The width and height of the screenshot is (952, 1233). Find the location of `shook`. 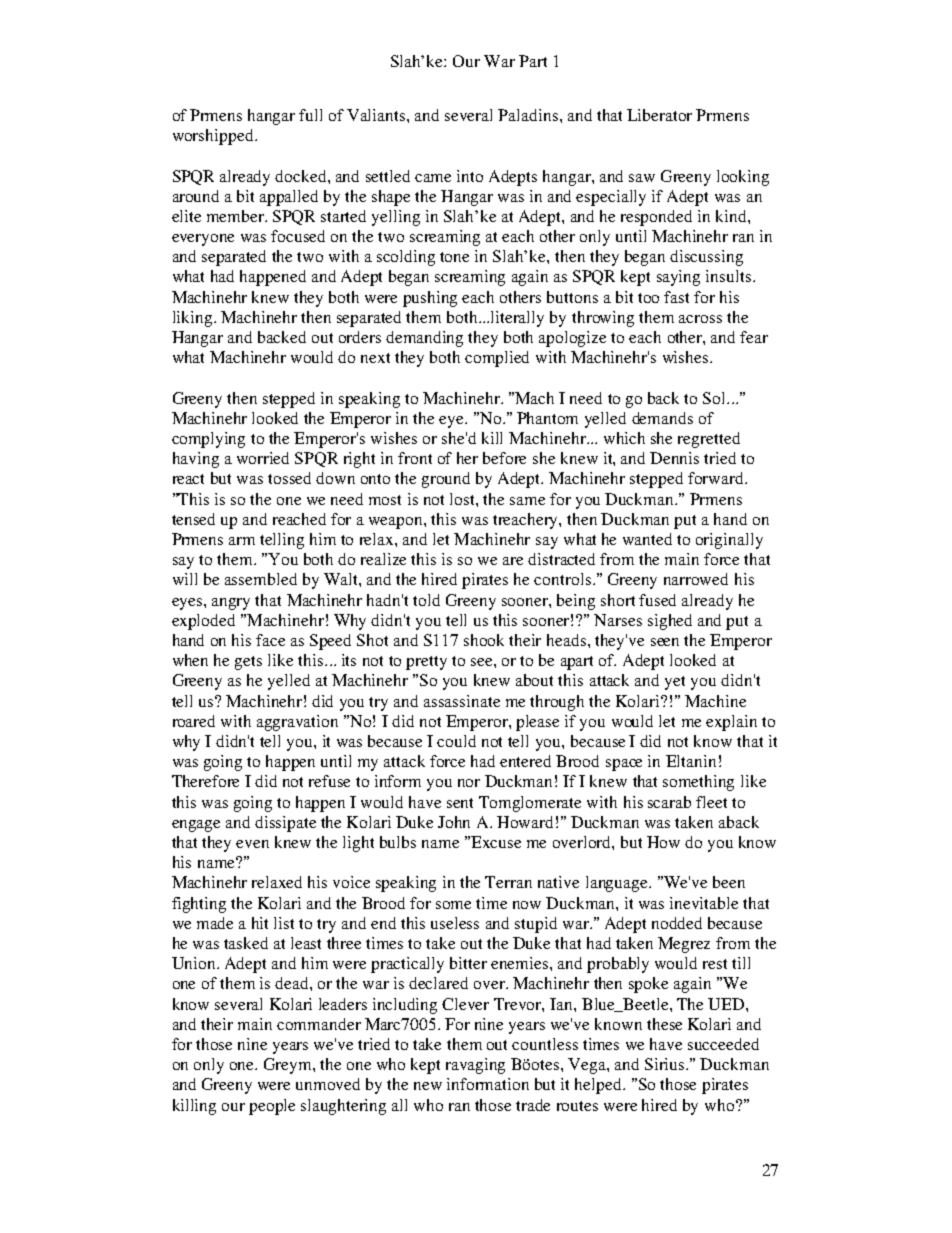

shook is located at coordinates (484, 640).
